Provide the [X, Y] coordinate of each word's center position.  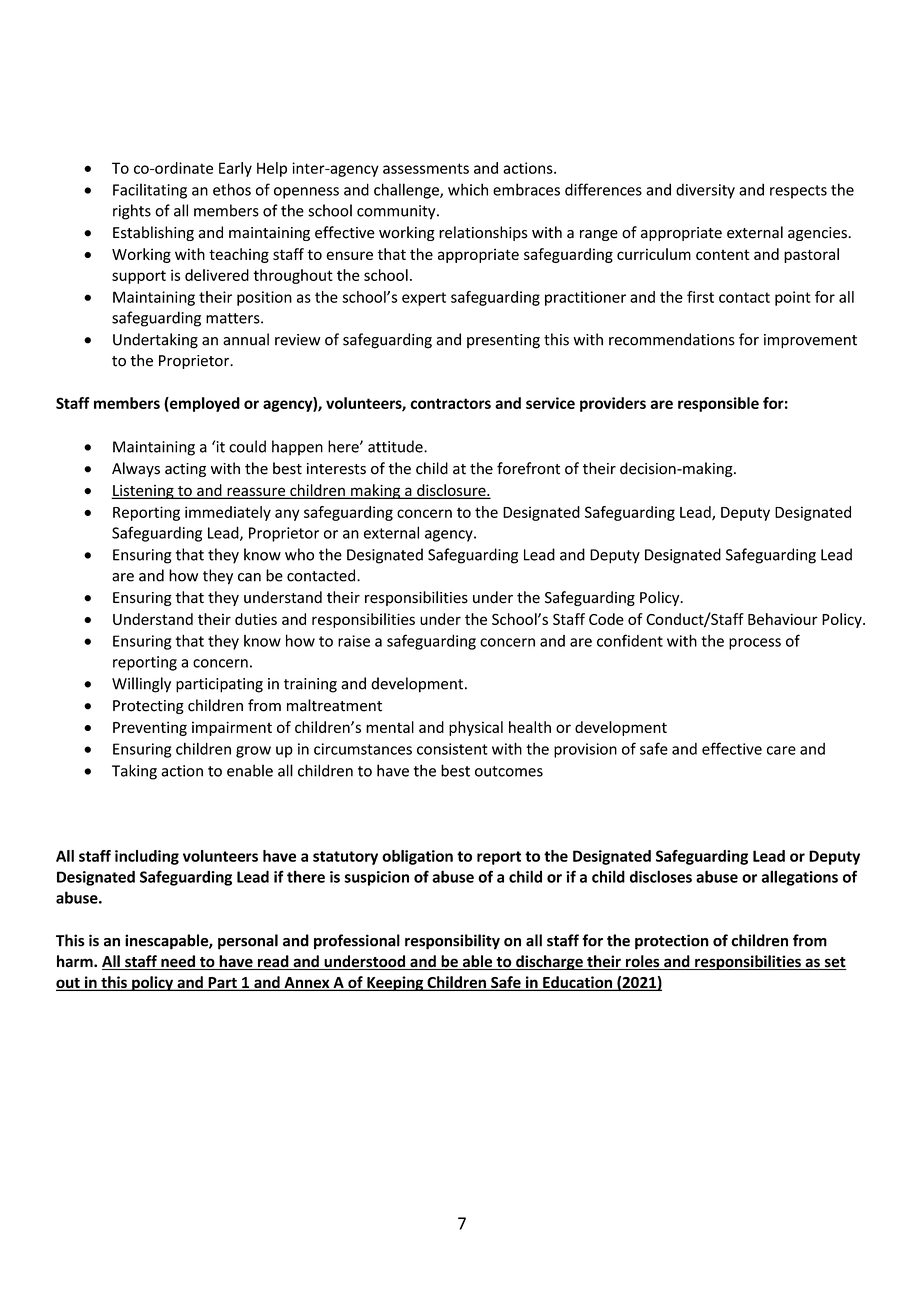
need [178, 962]
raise [354, 641]
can [249, 577]
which [468, 189]
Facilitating [150, 191]
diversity [705, 191]
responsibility [452, 942]
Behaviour [783, 619]
